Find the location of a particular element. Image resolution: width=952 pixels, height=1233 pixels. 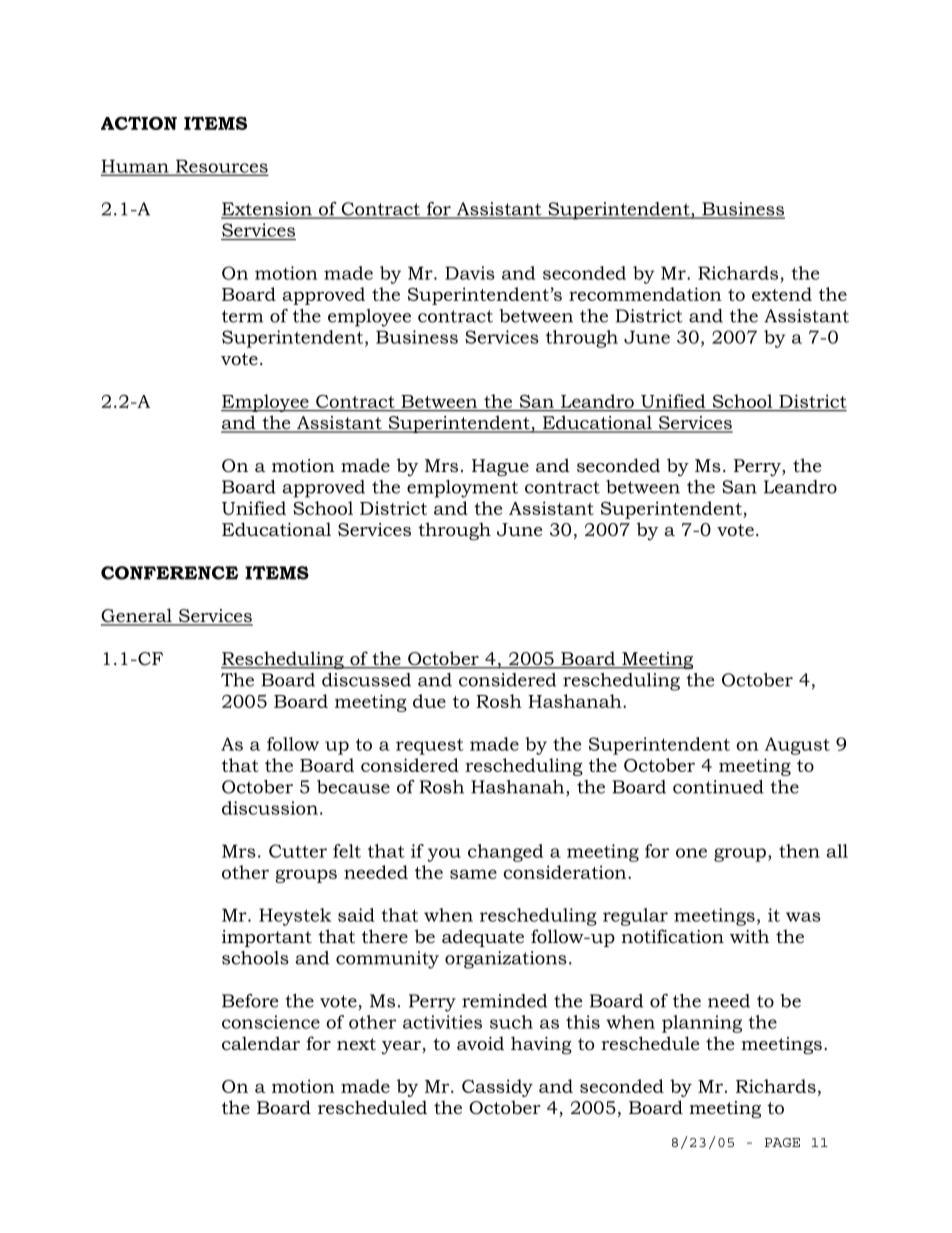

conscience is located at coordinates (271, 1022).
